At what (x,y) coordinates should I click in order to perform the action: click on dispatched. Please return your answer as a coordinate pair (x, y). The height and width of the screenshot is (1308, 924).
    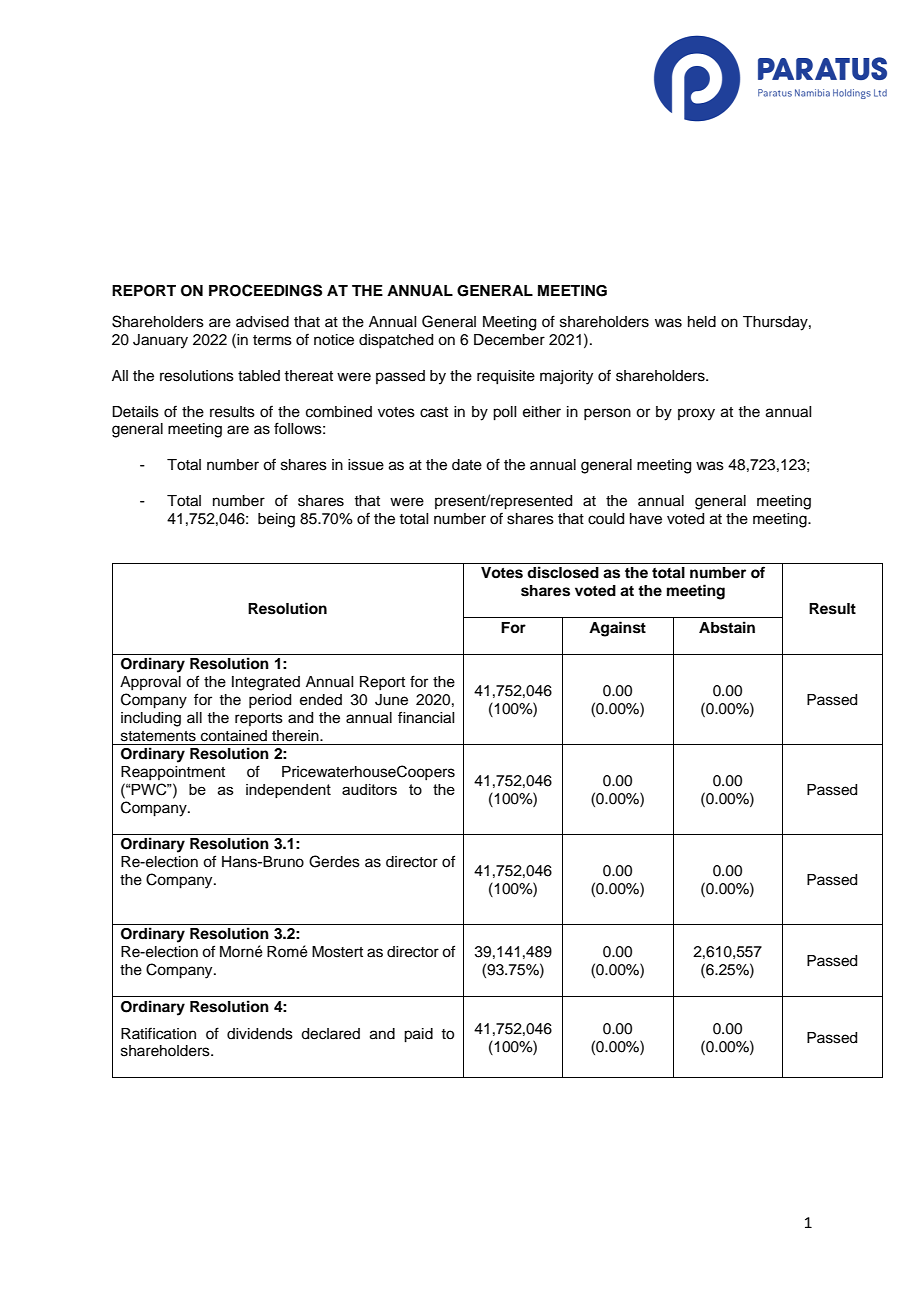
    Looking at the image, I should click on (396, 341).
